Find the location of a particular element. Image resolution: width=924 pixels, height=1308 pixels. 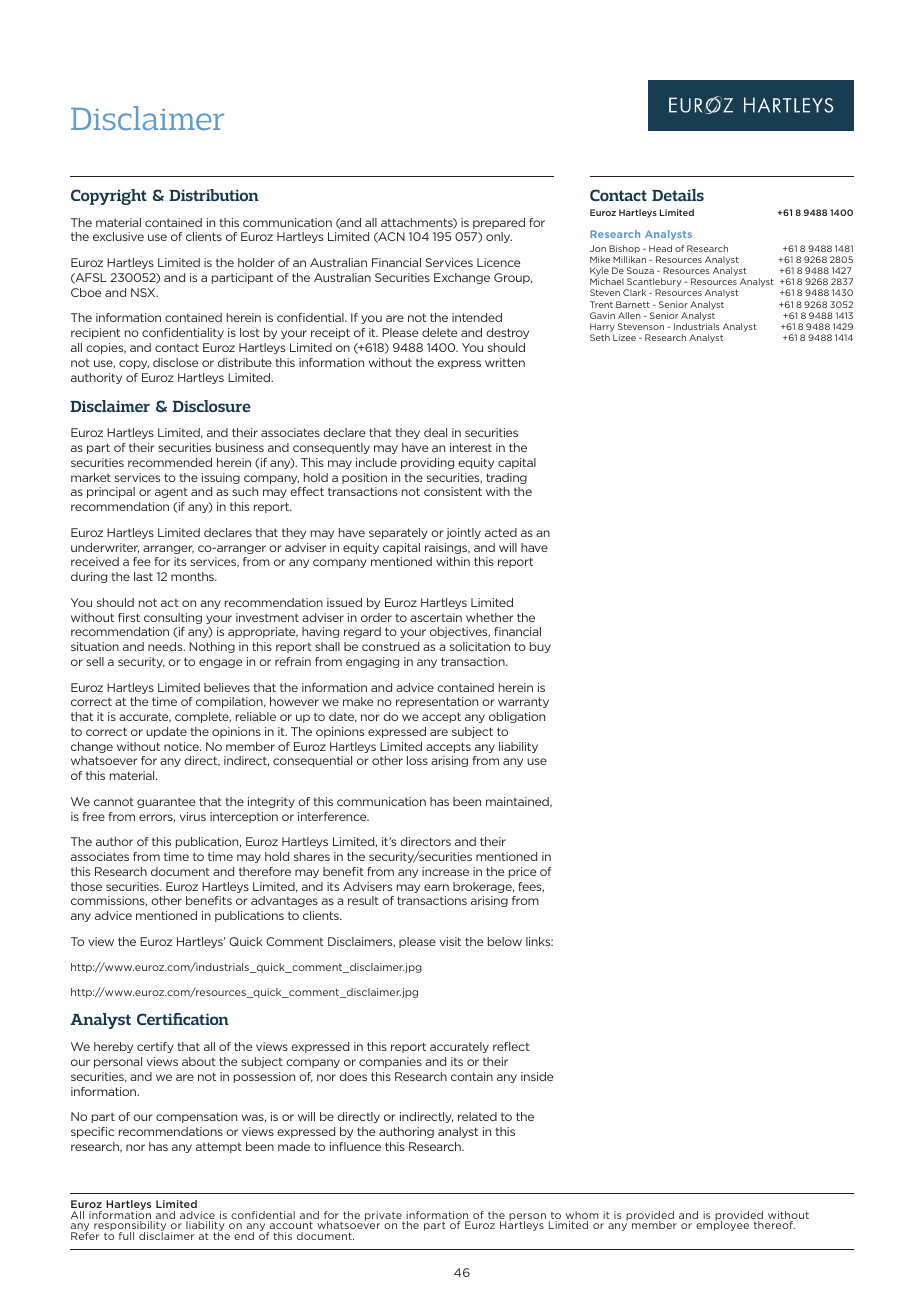

warranty is located at coordinates (523, 702).
